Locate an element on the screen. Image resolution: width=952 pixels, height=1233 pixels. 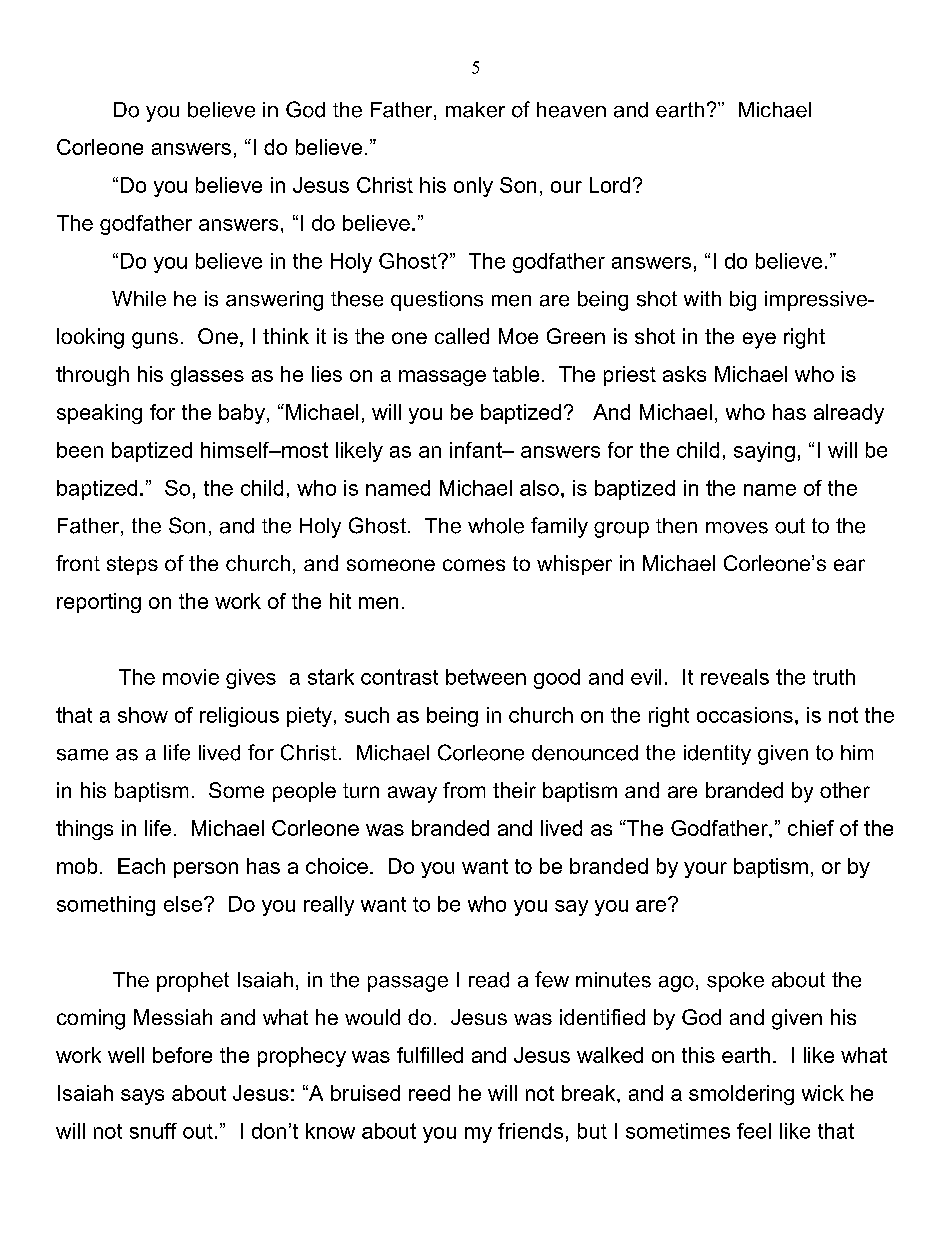
says is located at coordinates (142, 1097).
